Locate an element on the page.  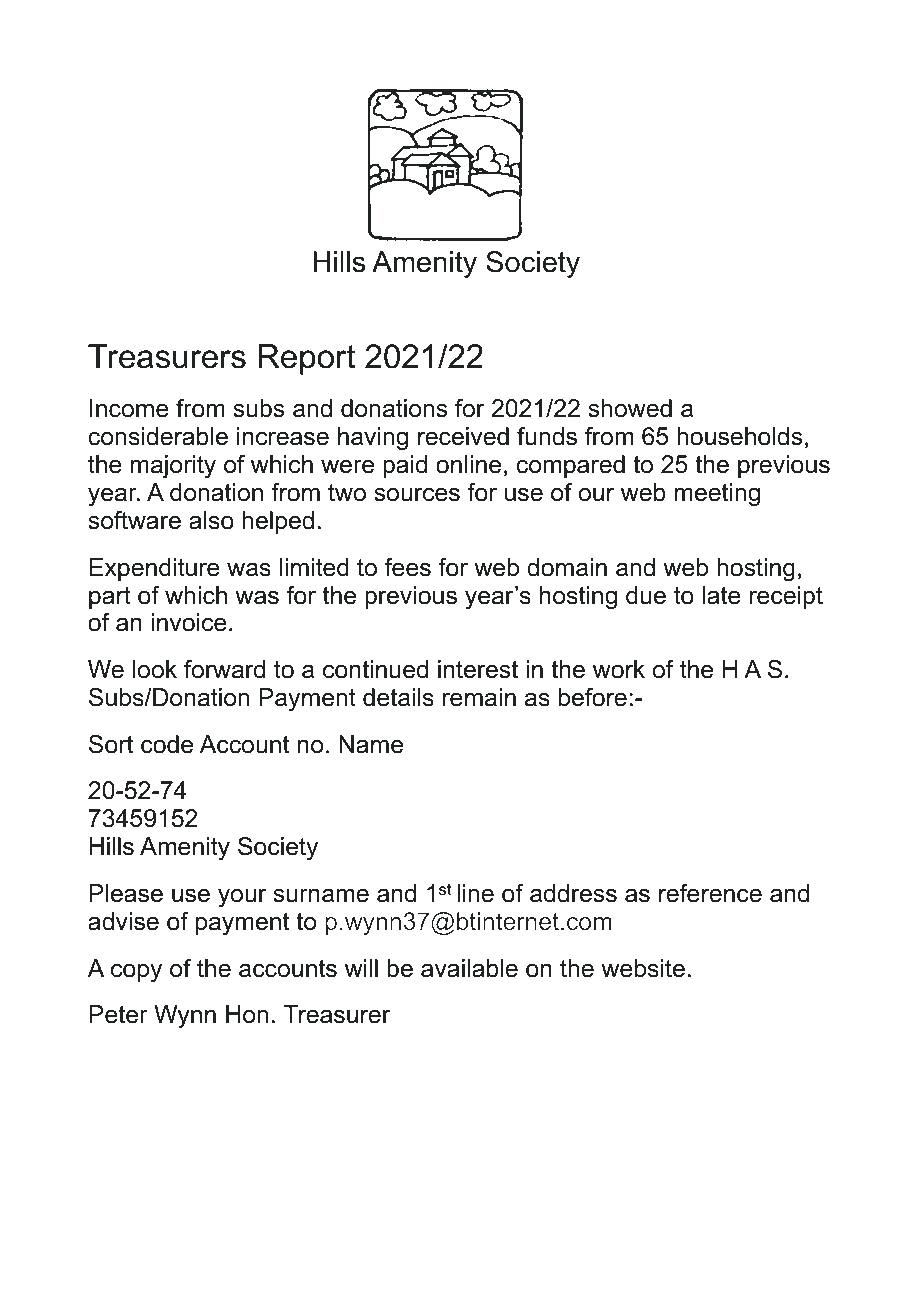
received is located at coordinates (463, 436).
